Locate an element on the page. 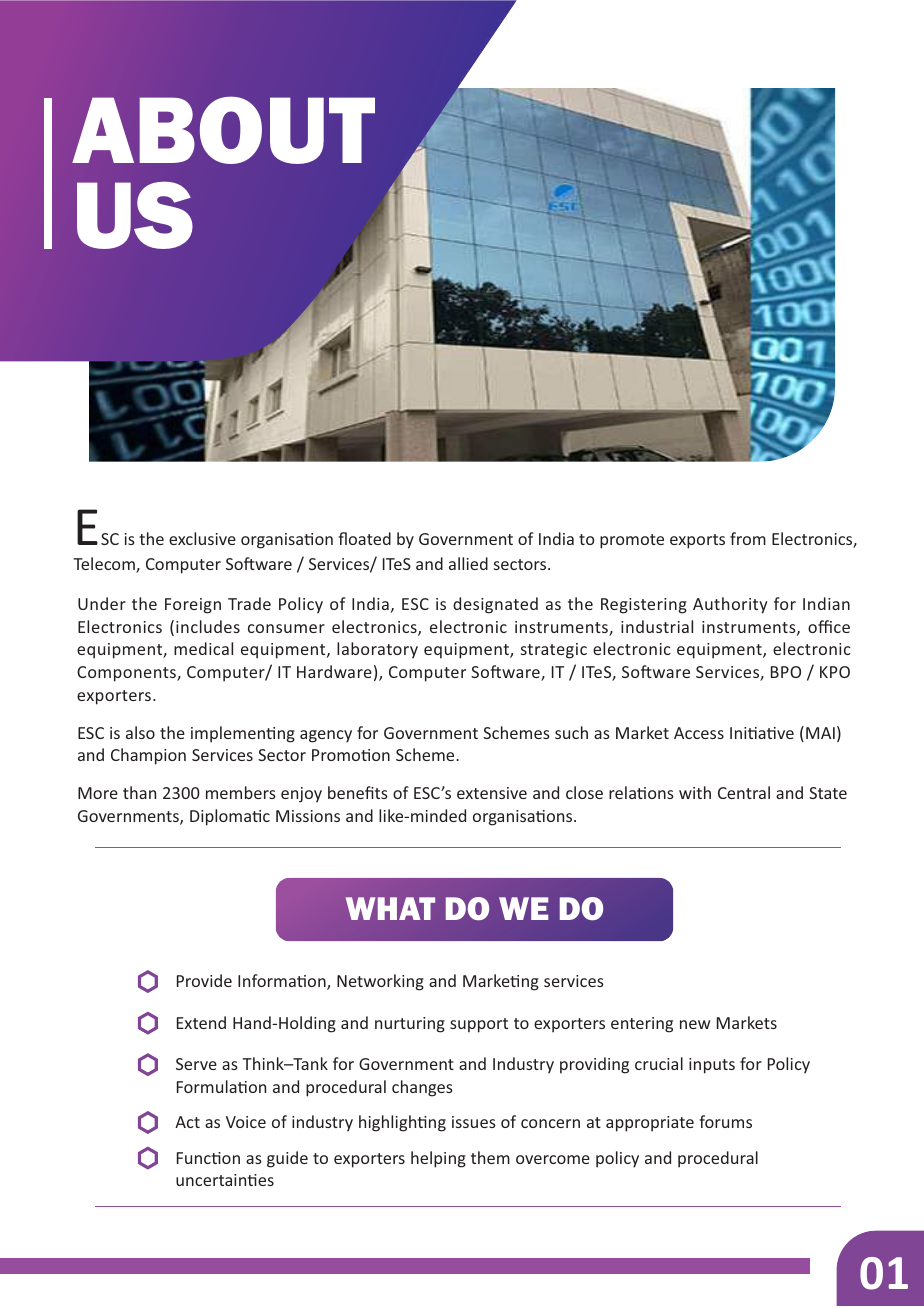  ABOUT is located at coordinates (223, 130).
